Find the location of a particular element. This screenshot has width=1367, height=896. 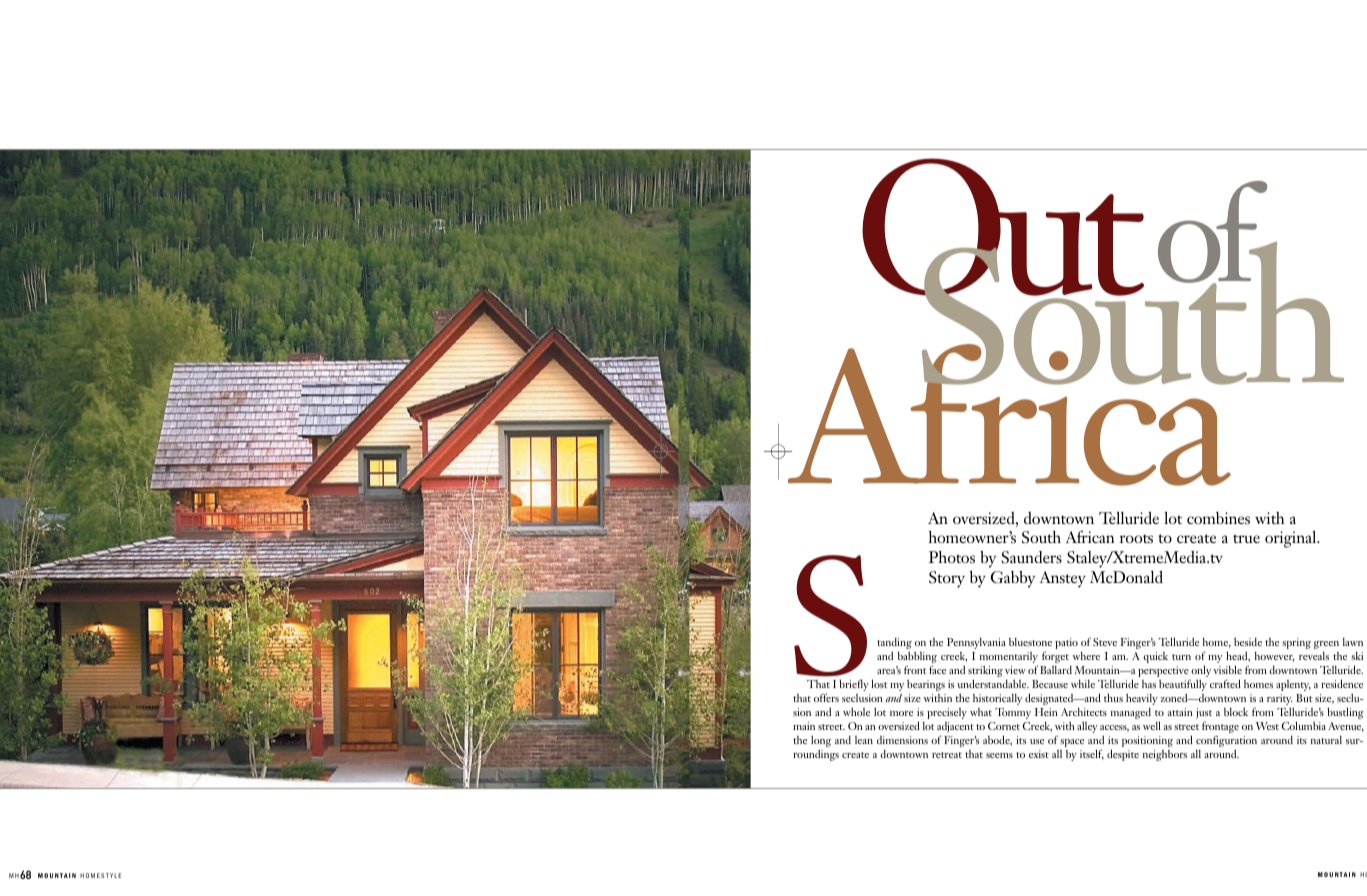

roots is located at coordinates (1136, 538).
